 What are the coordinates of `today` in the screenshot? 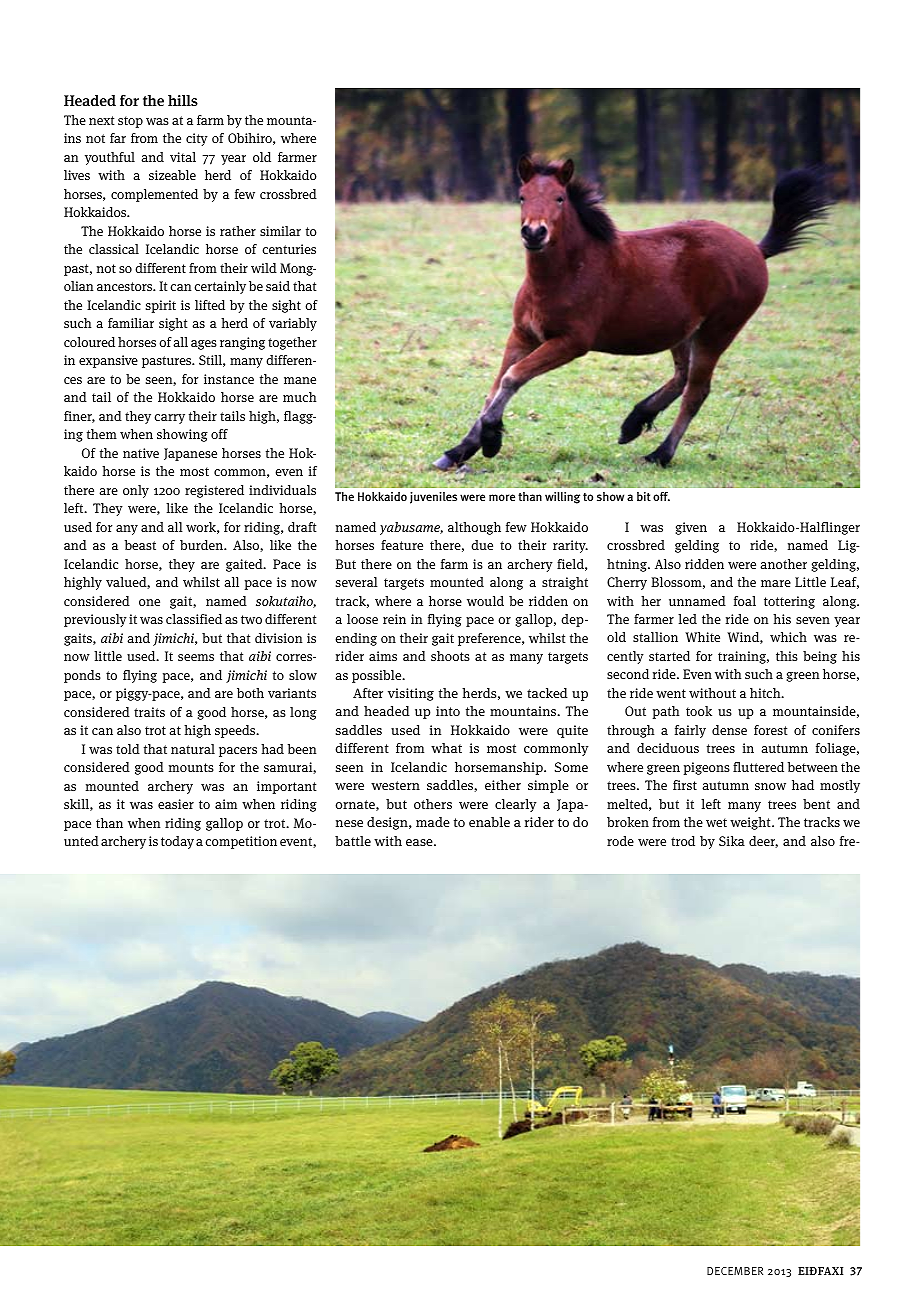 It's located at (177, 842).
